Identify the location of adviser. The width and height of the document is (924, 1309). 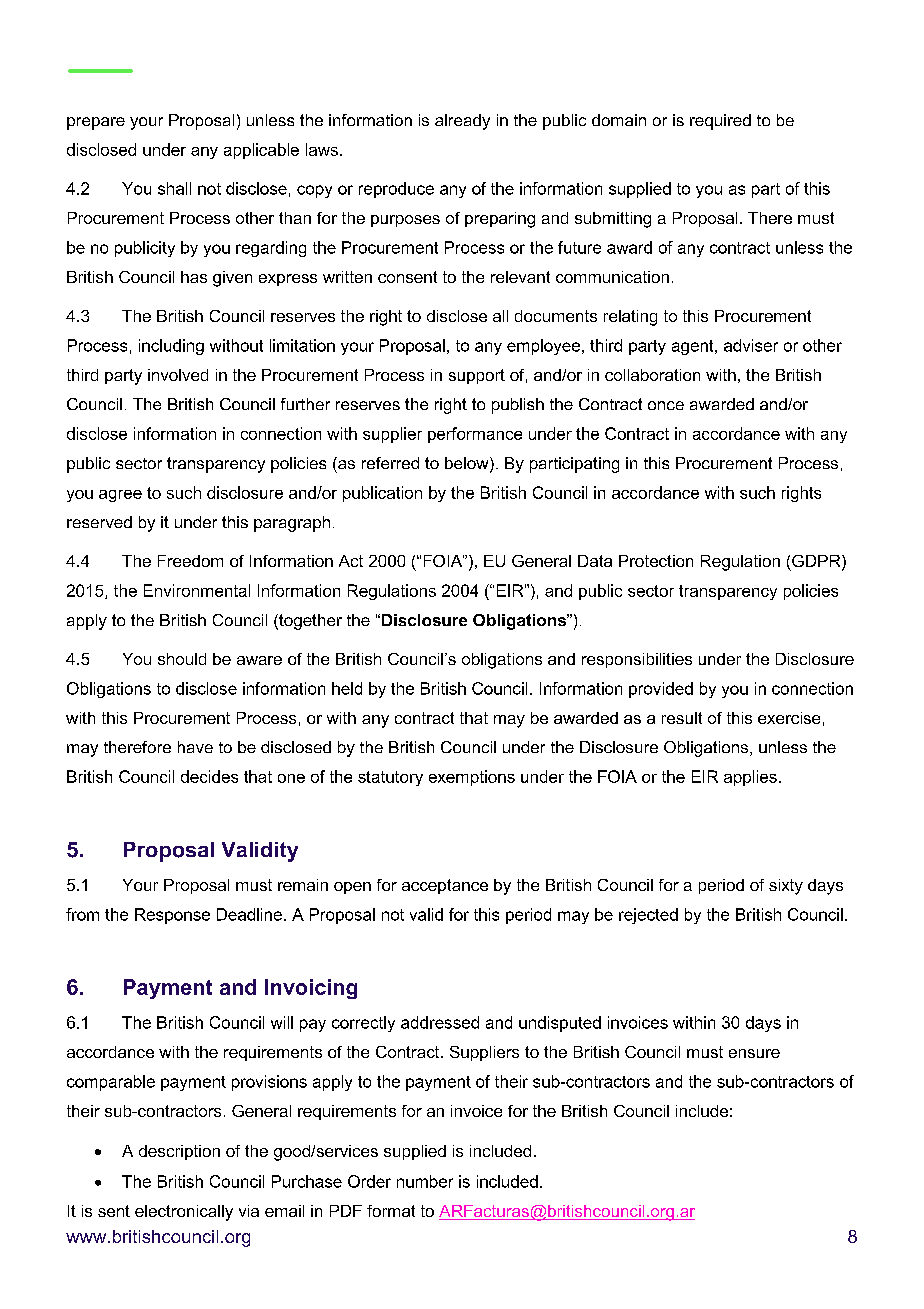
(751, 345).
